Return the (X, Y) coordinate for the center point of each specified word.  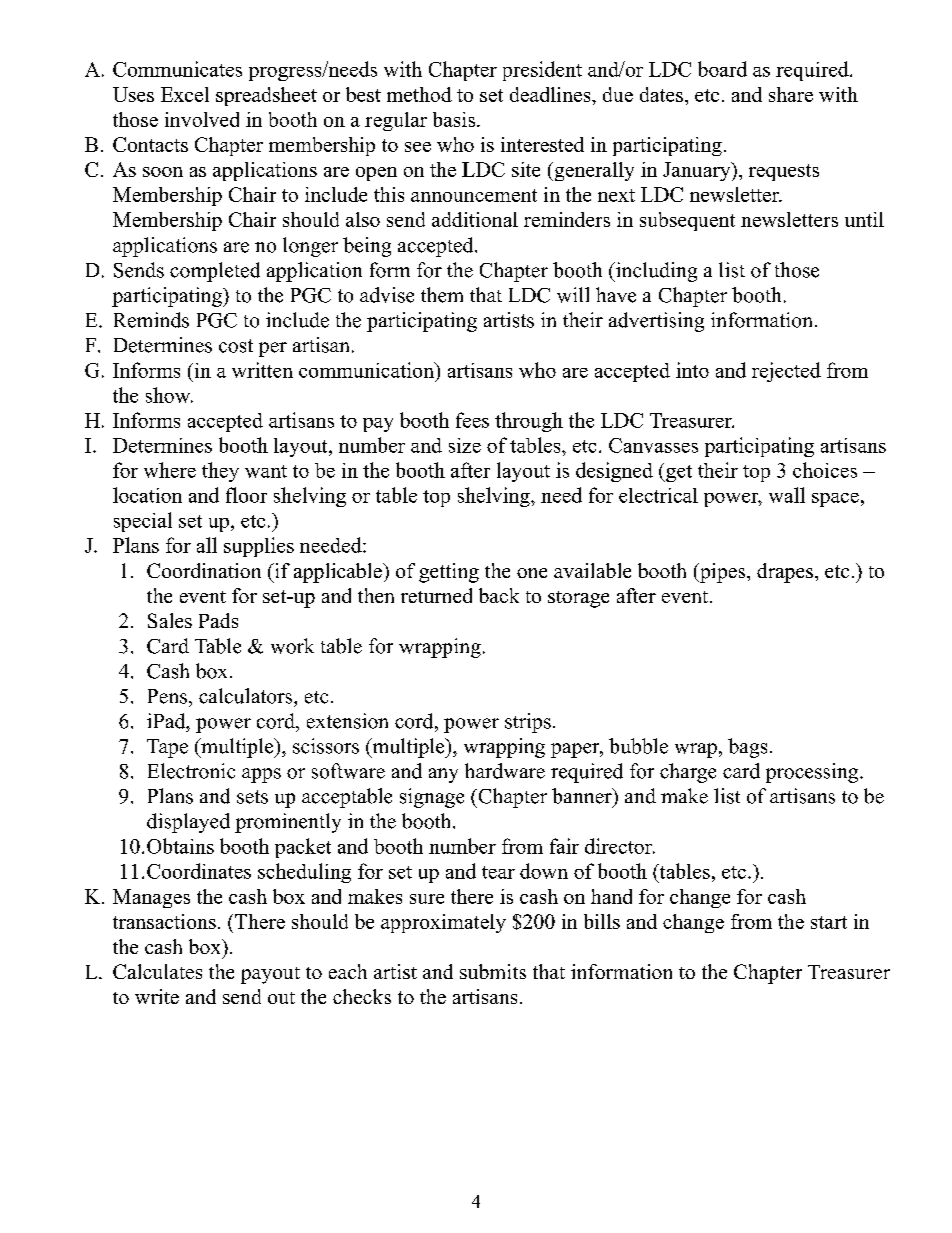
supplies (259, 547)
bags (747, 748)
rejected (786, 372)
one (532, 573)
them (442, 295)
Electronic (191, 771)
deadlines (551, 94)
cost (236, 346)
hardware (505, 771)
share (791, 94)
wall (787, 495)
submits (493, 971)
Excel (185, 94)
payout (270, 975)
